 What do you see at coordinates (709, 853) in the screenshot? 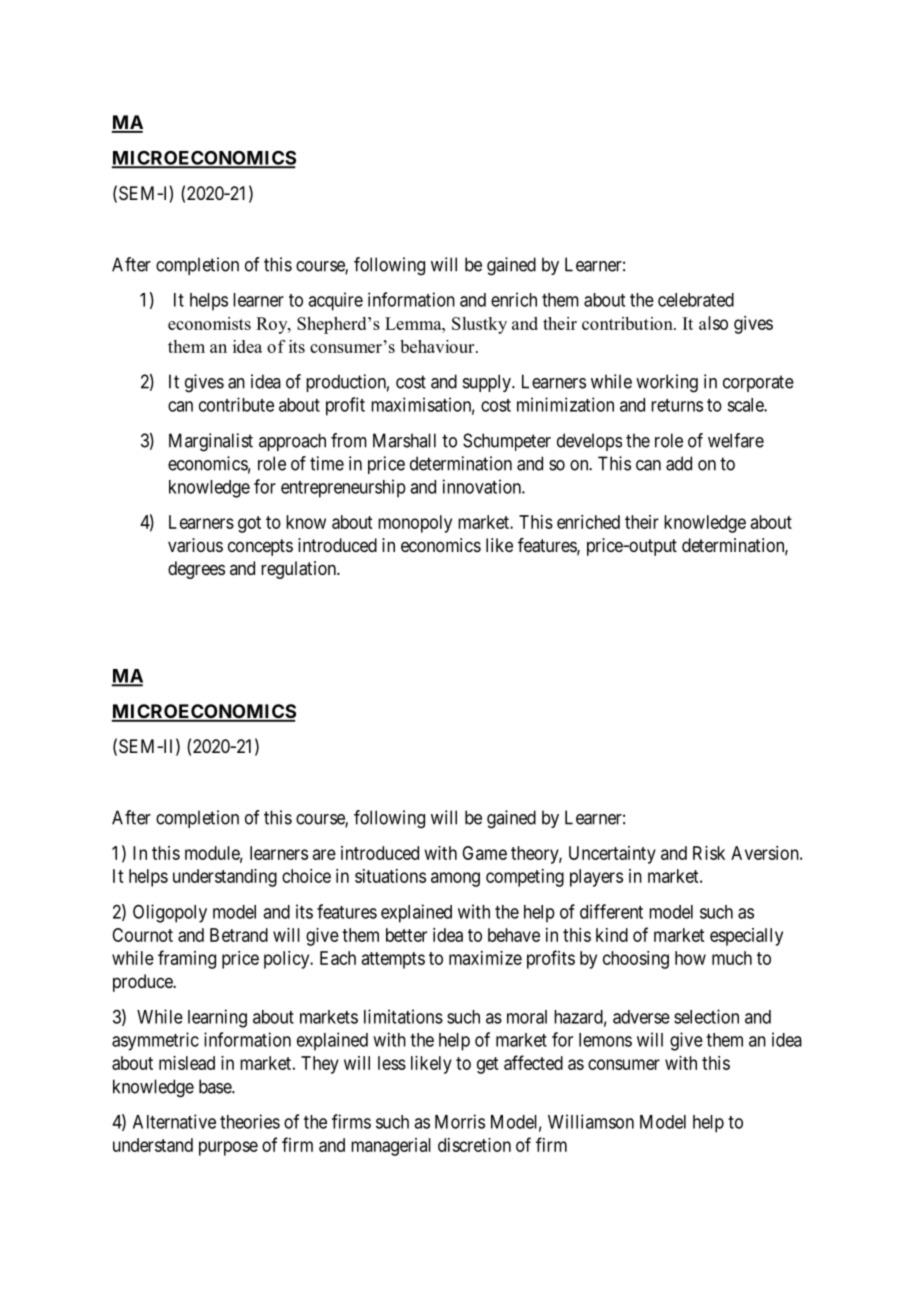
I see `Risk` at bounding box center [709, 853].
